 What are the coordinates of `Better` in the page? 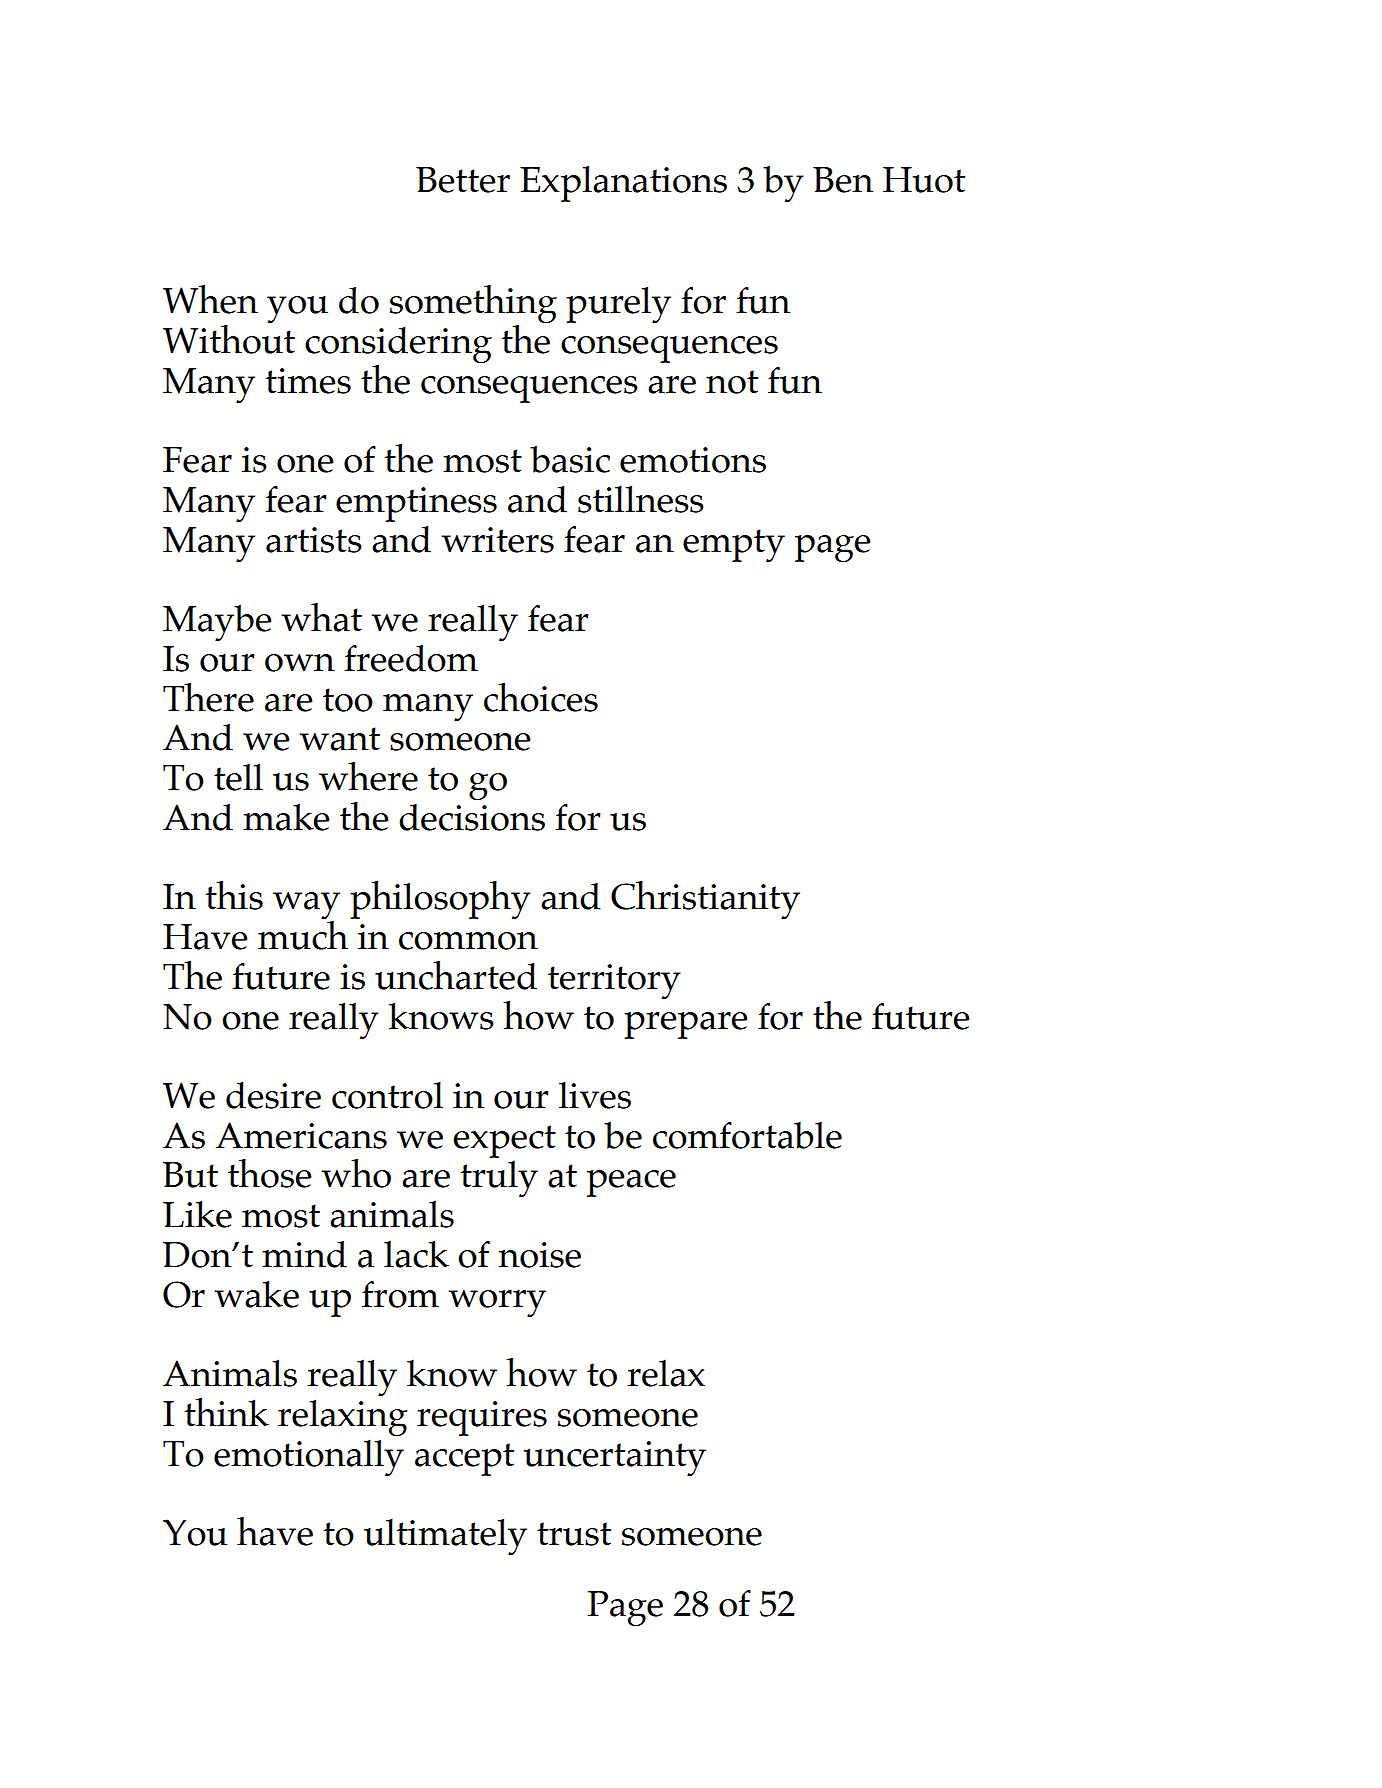 It's located at (463, 180).
